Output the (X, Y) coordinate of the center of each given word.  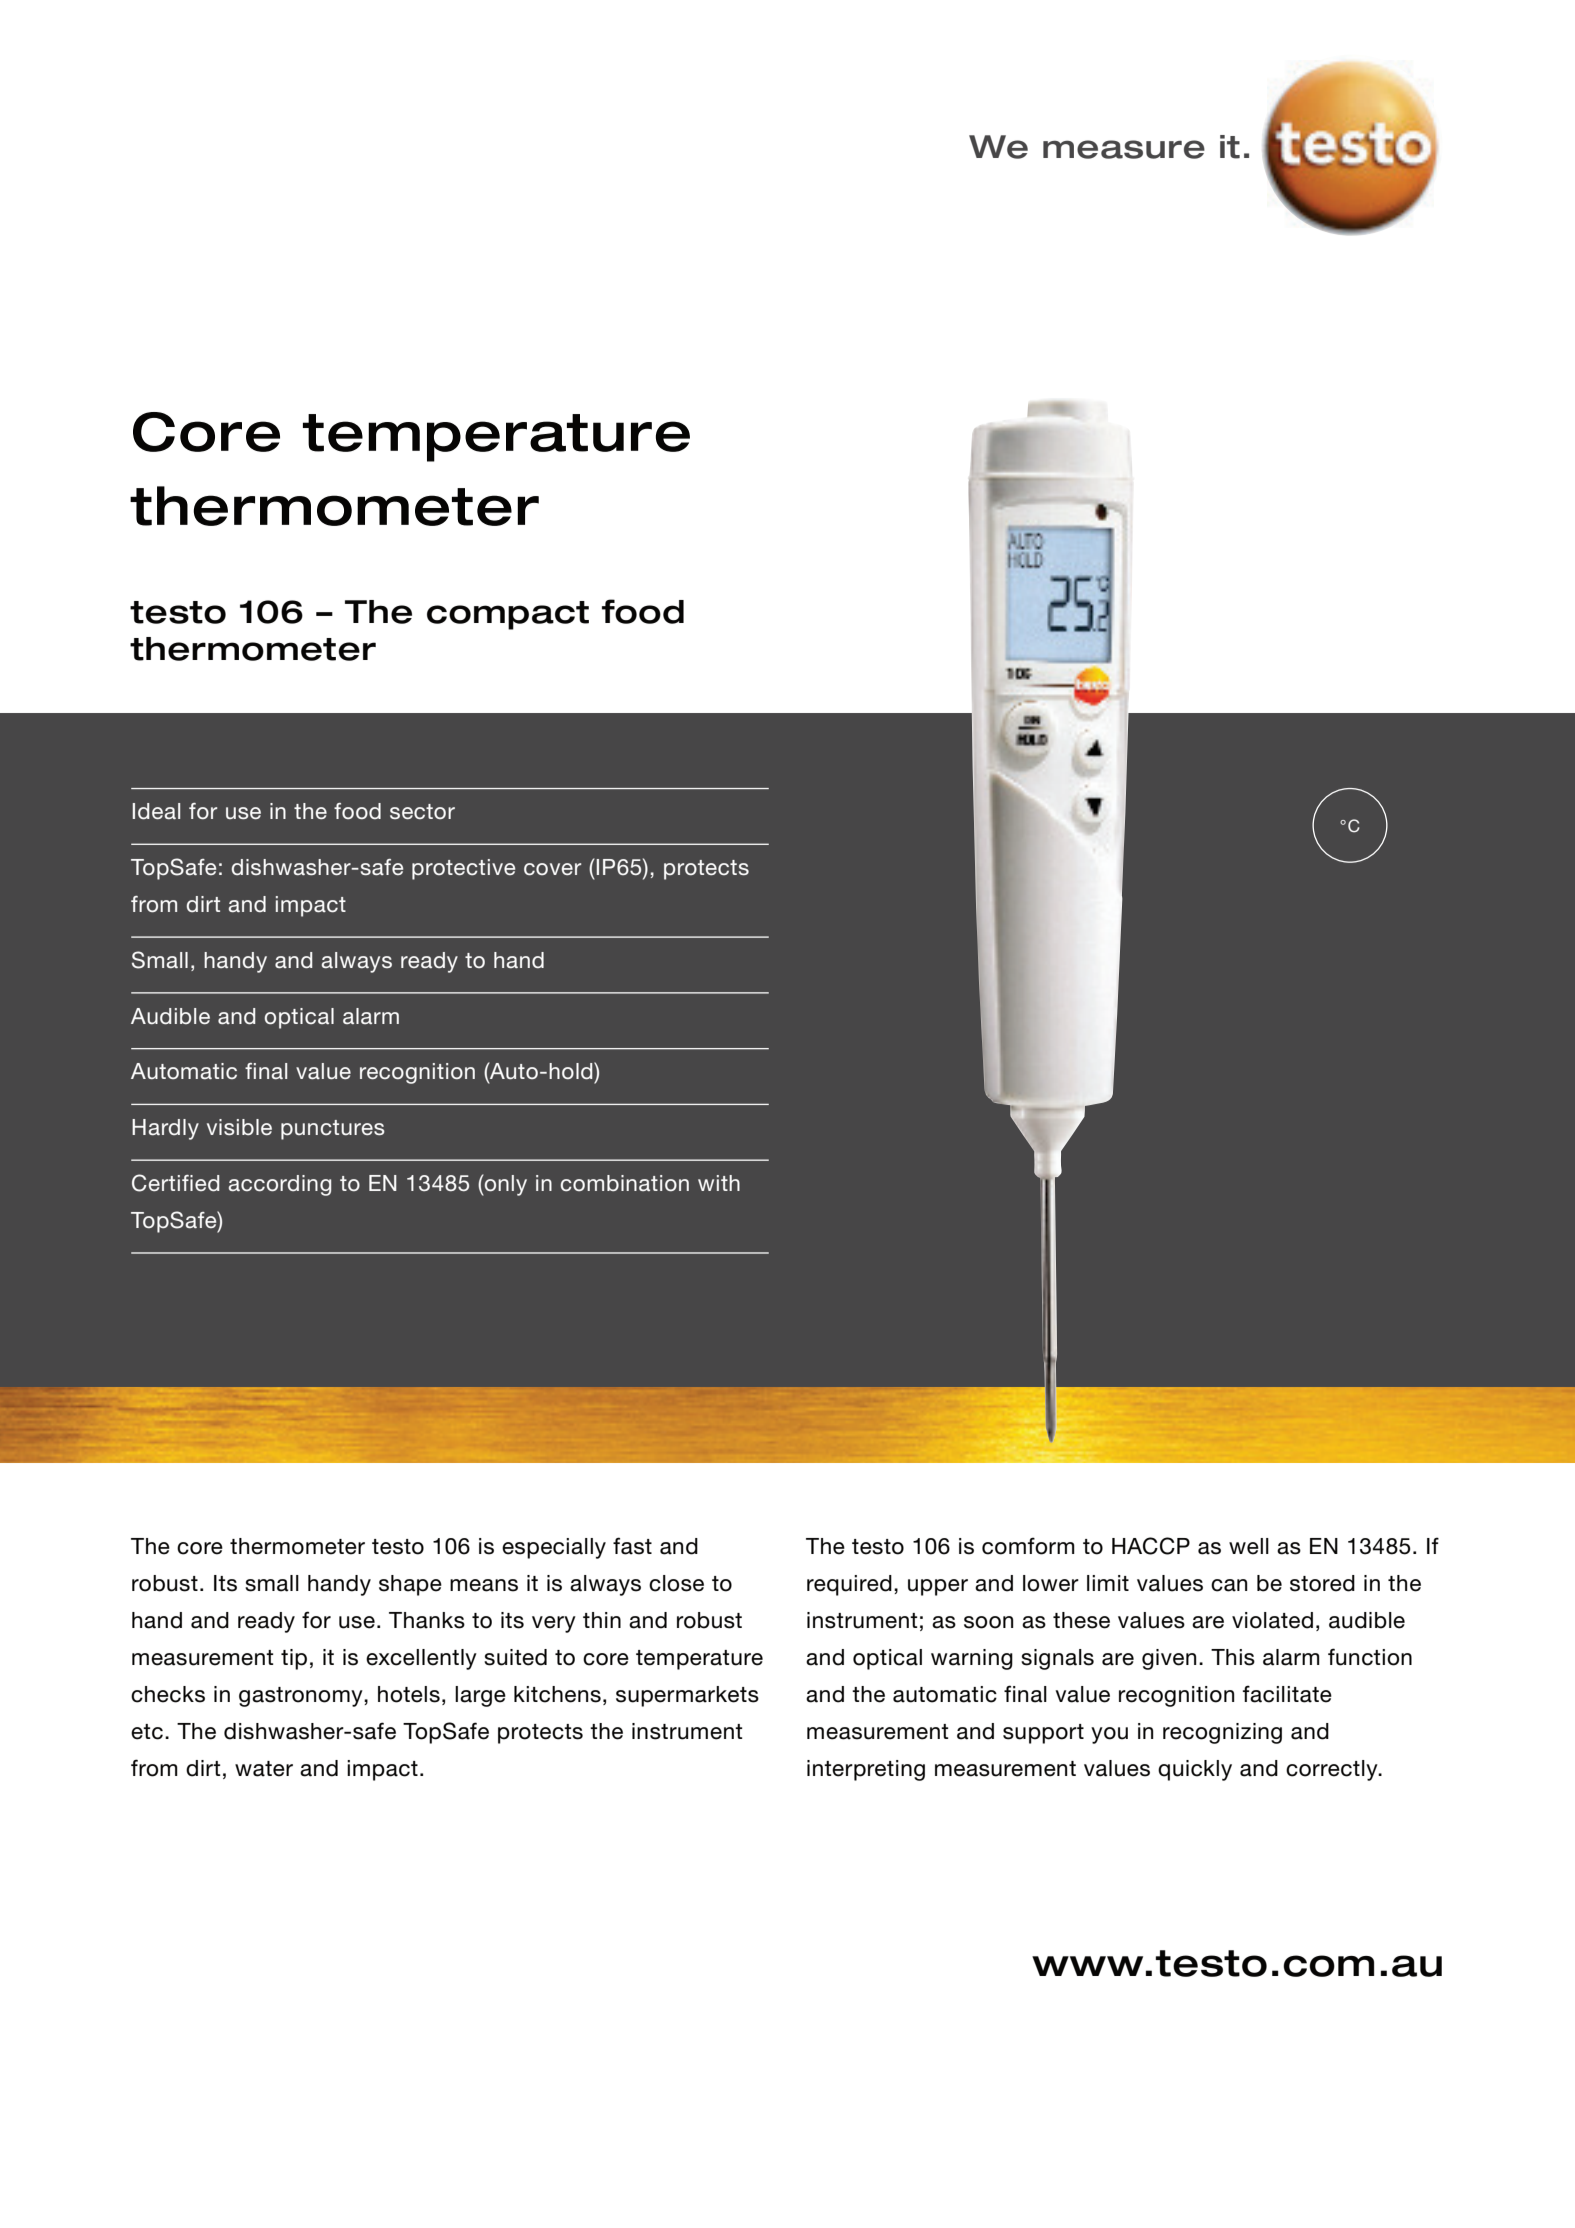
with (719, 1183)
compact (508, 615)
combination (625, 1183)
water (264, 1769)
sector (422, 811)
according (280, 1185)
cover (552, 869)
